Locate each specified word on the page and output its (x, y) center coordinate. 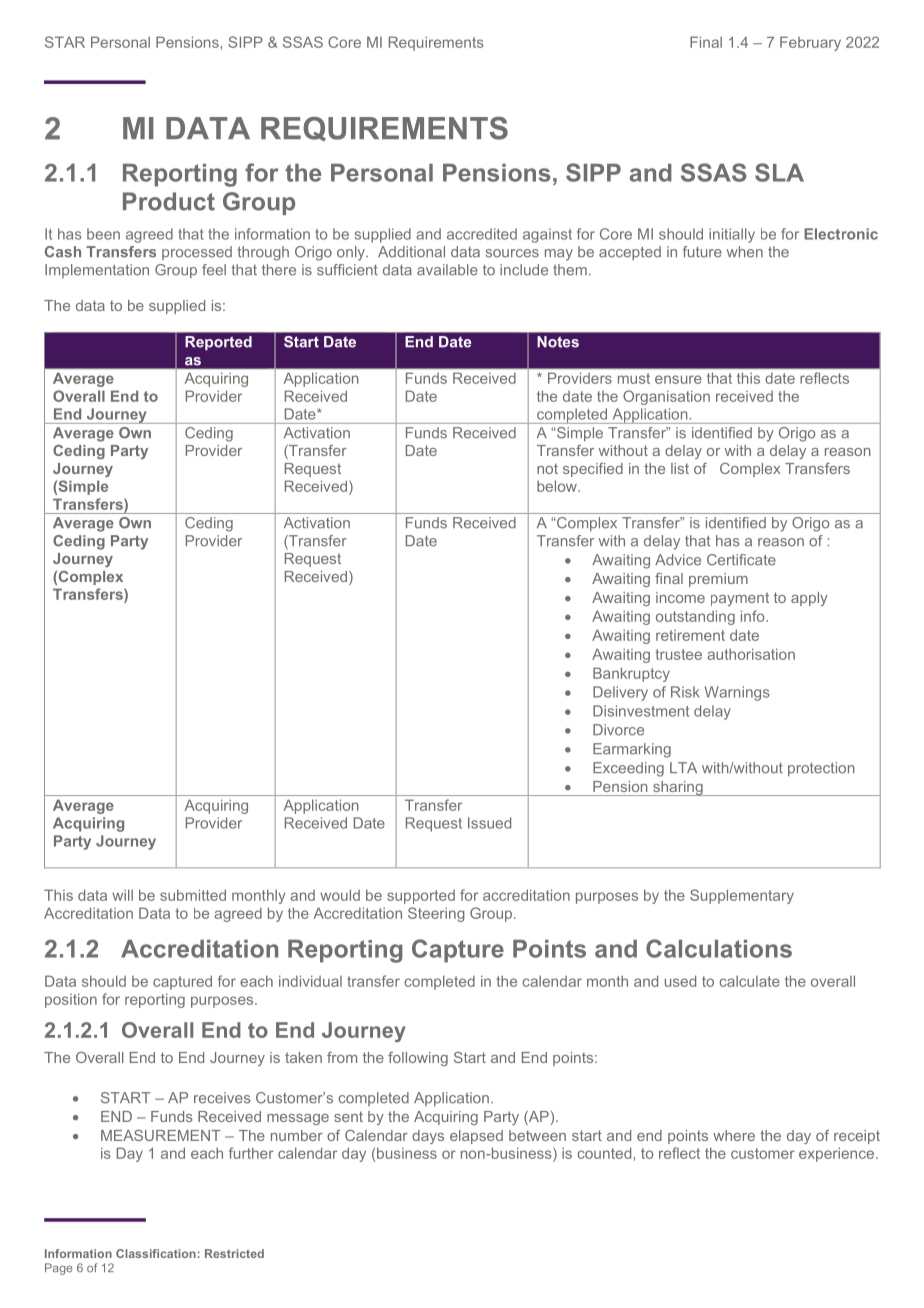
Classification (156, 1253)
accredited (482, 234)
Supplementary (742, 896)
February (810, 43)
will (122, 895)
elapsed (476, 1137)
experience (836, 1154)
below (558, 486)
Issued (489, 823)
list (680, 468)
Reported (218, 343)
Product (169, 201)
